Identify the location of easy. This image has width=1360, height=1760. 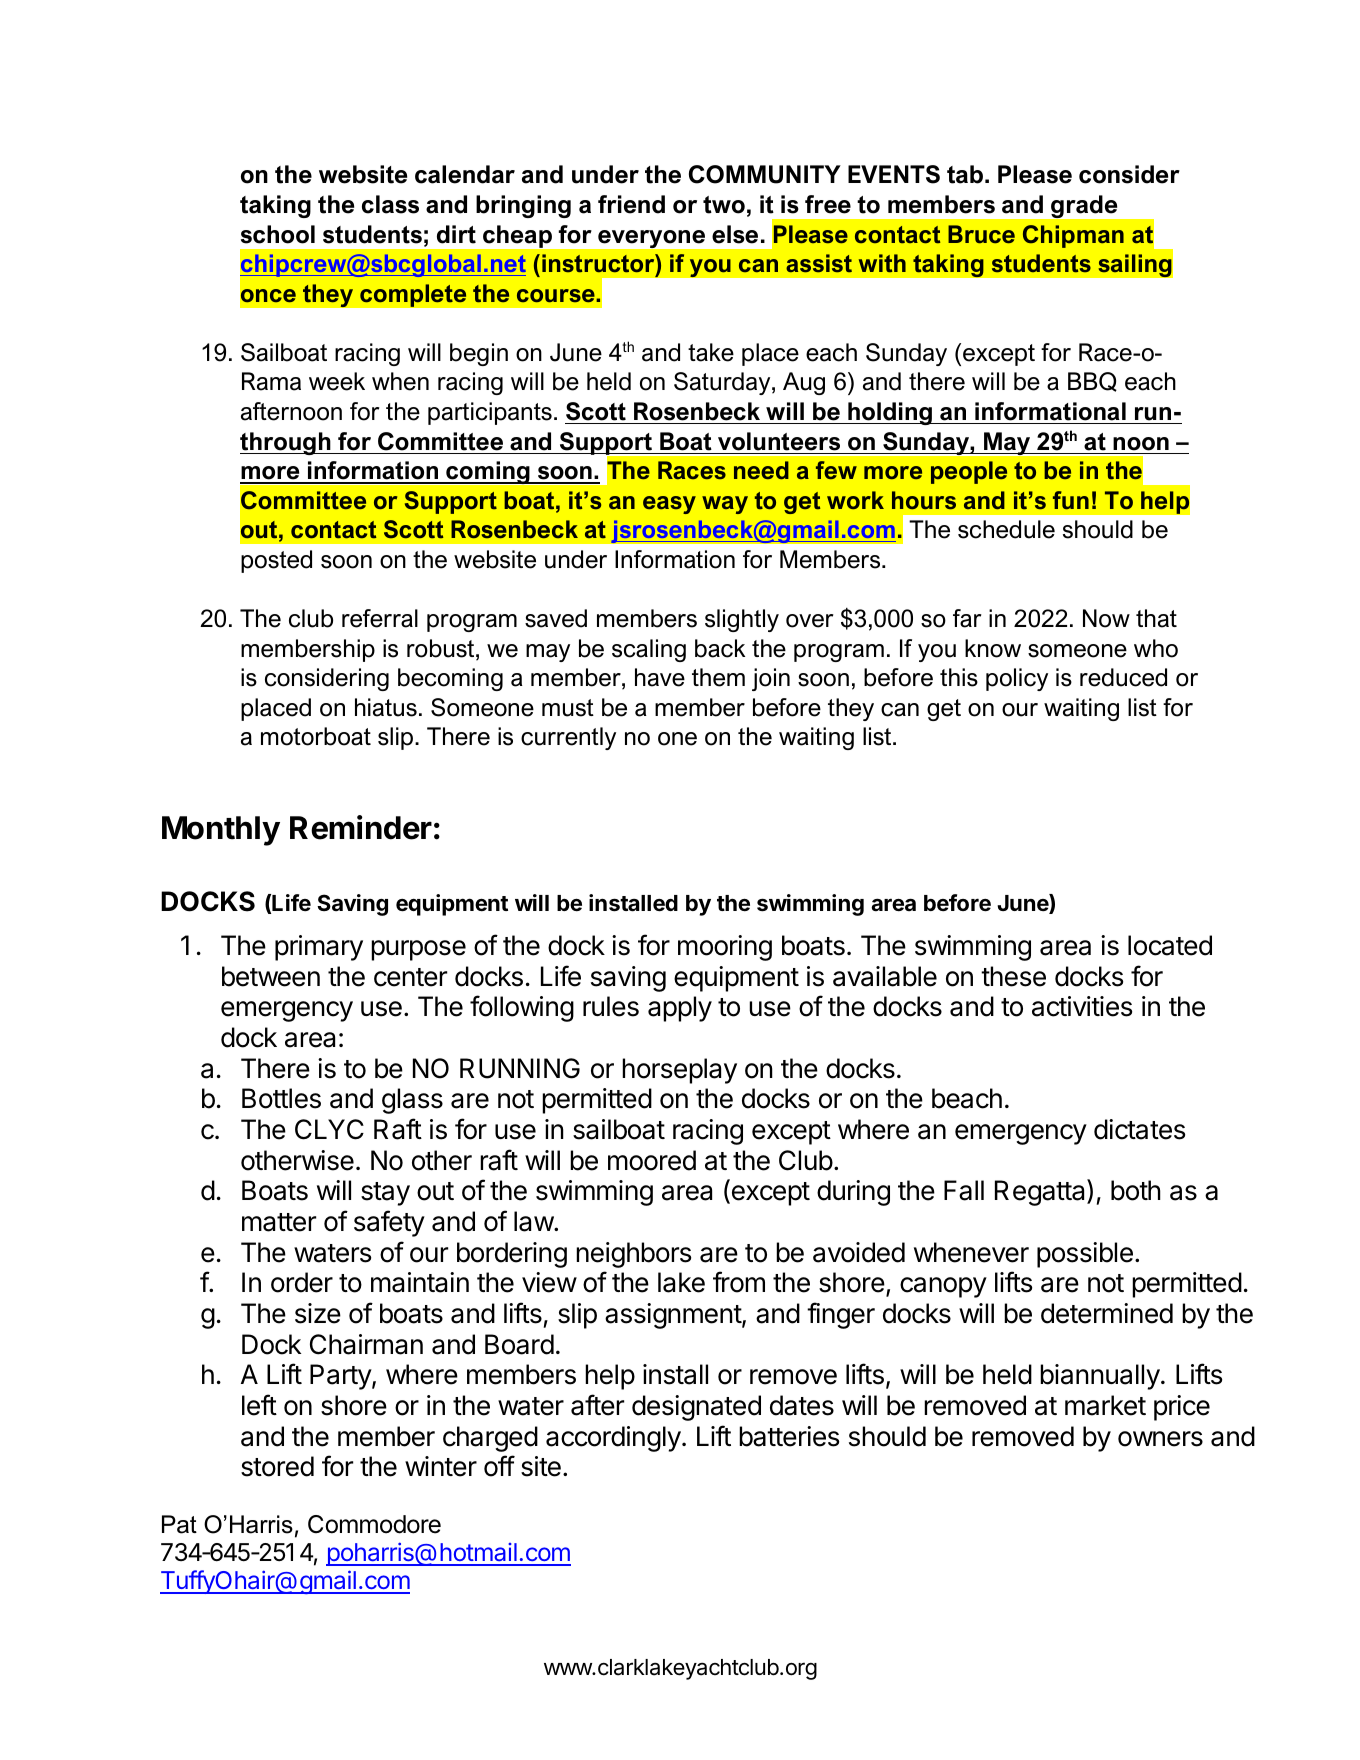
(669, 505).
